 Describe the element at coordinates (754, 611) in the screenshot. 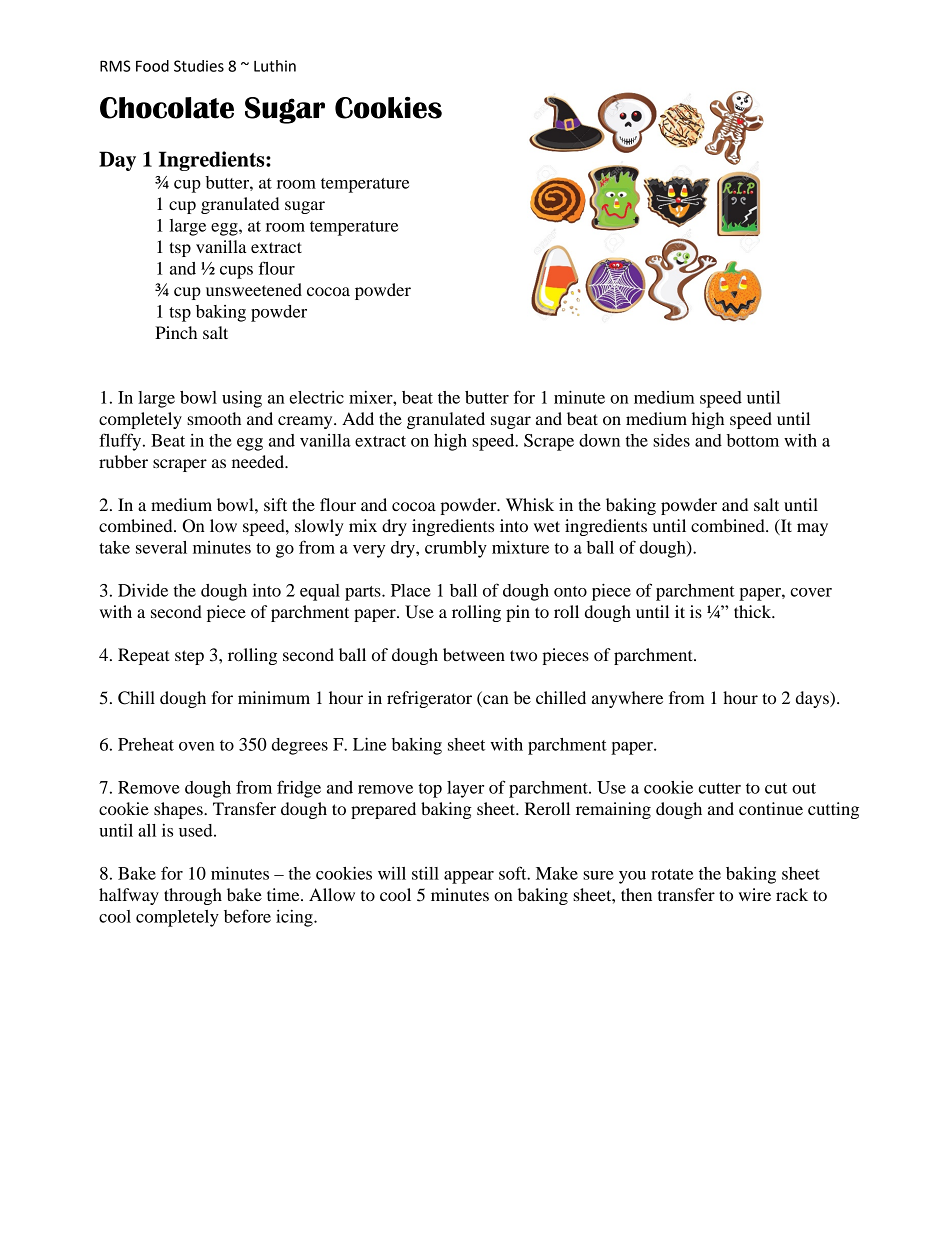

I see `thick` at that location.
